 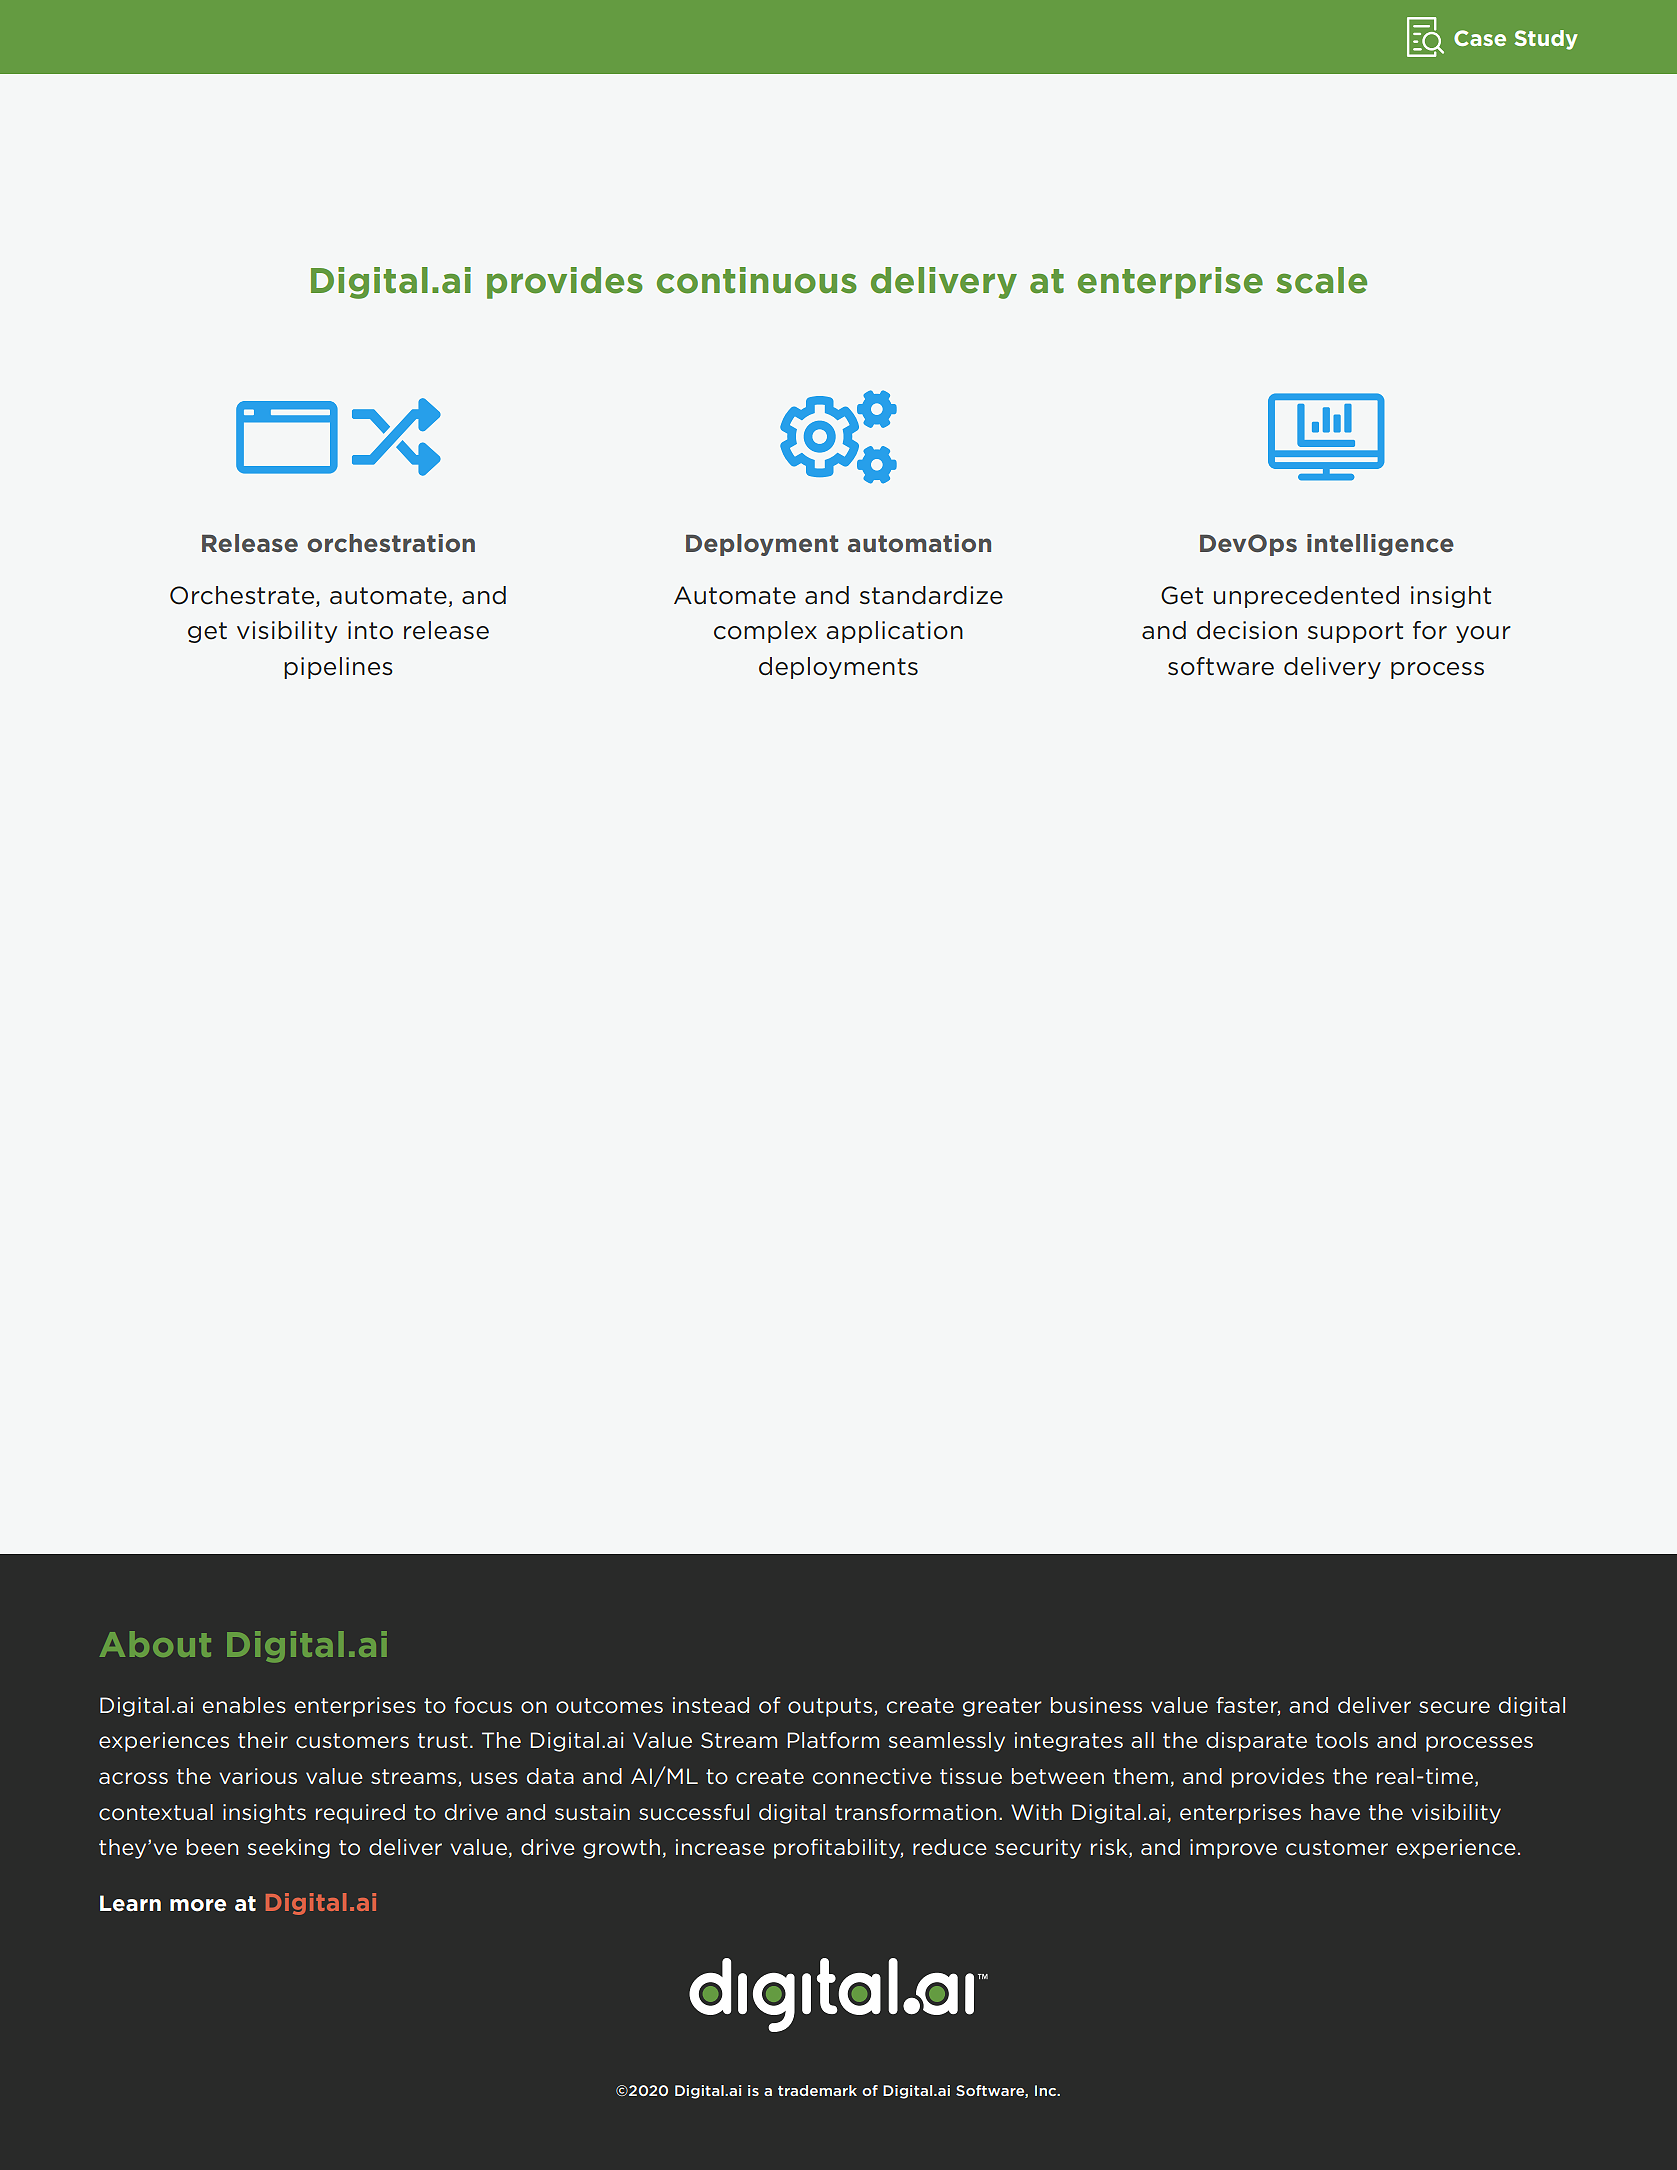 What do you see at coordinates (817, 2090) in the page?
I see `trademark` at bounding box center [817, 2090].
